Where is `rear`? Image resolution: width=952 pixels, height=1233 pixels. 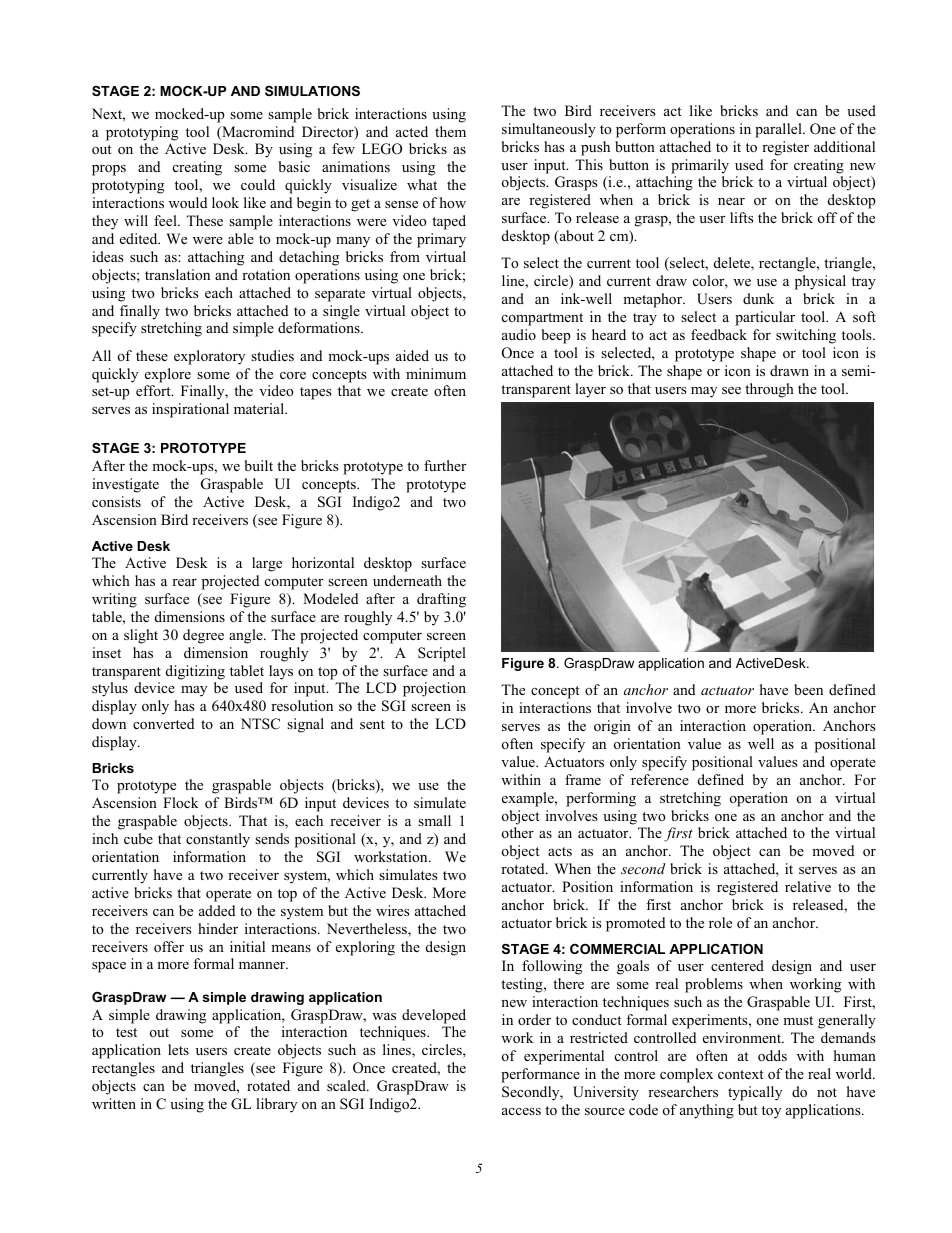 rear is located at coordinates (184, 582).
